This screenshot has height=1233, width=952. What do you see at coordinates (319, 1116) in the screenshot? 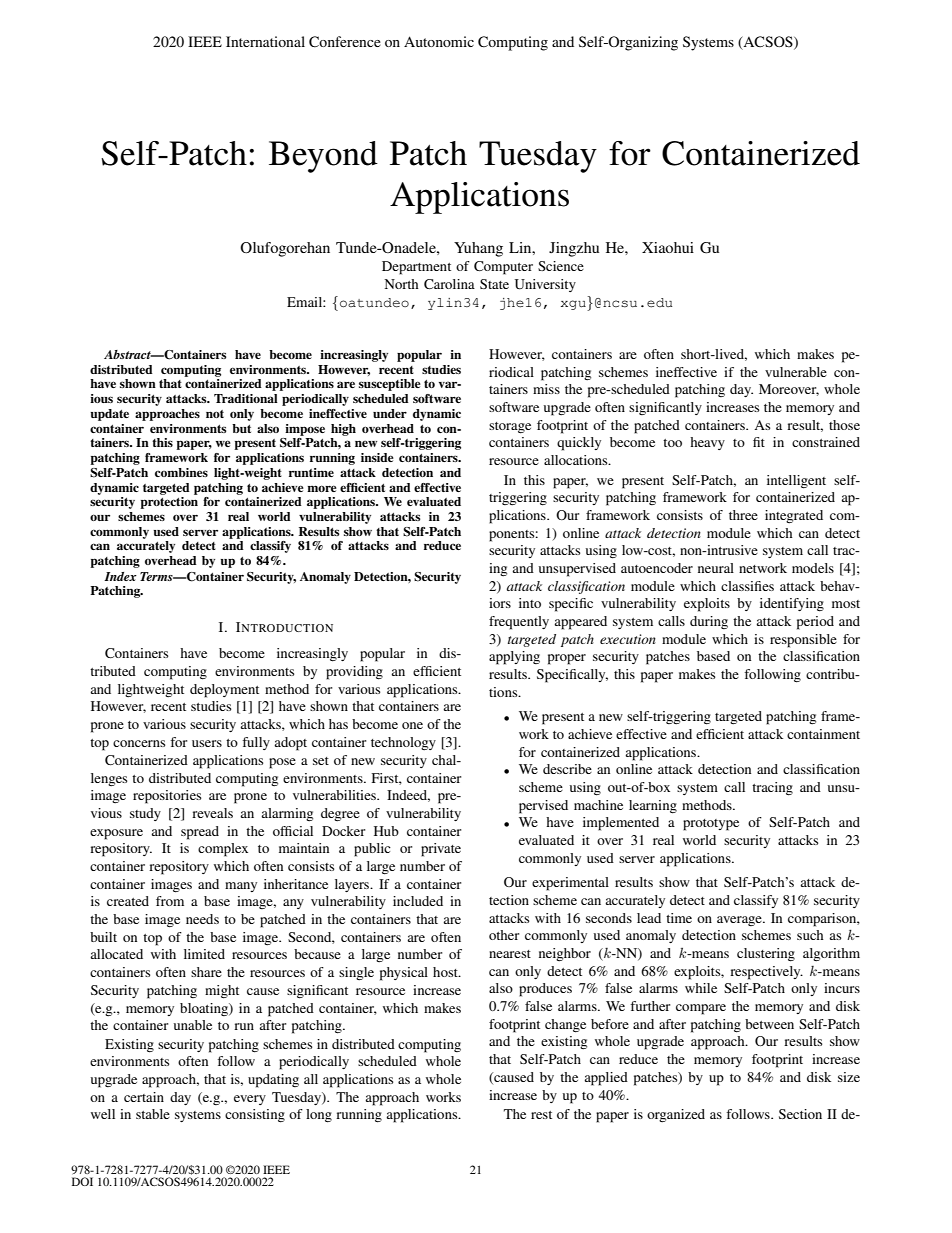
I see `long` at bounding box center [319, 1116].
